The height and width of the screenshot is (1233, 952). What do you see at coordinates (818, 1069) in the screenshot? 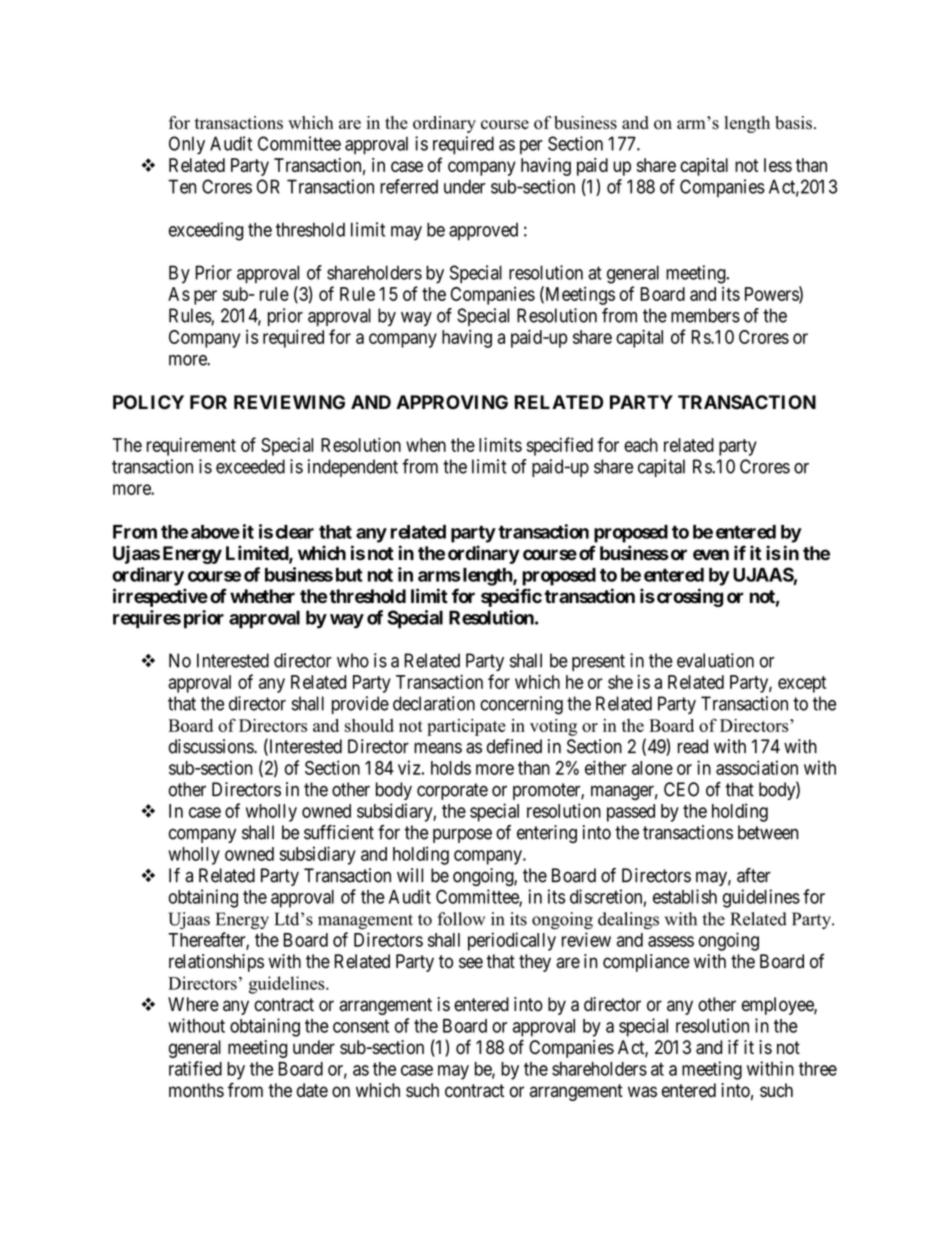
I see `three` at bounding box center [818, 1069].
